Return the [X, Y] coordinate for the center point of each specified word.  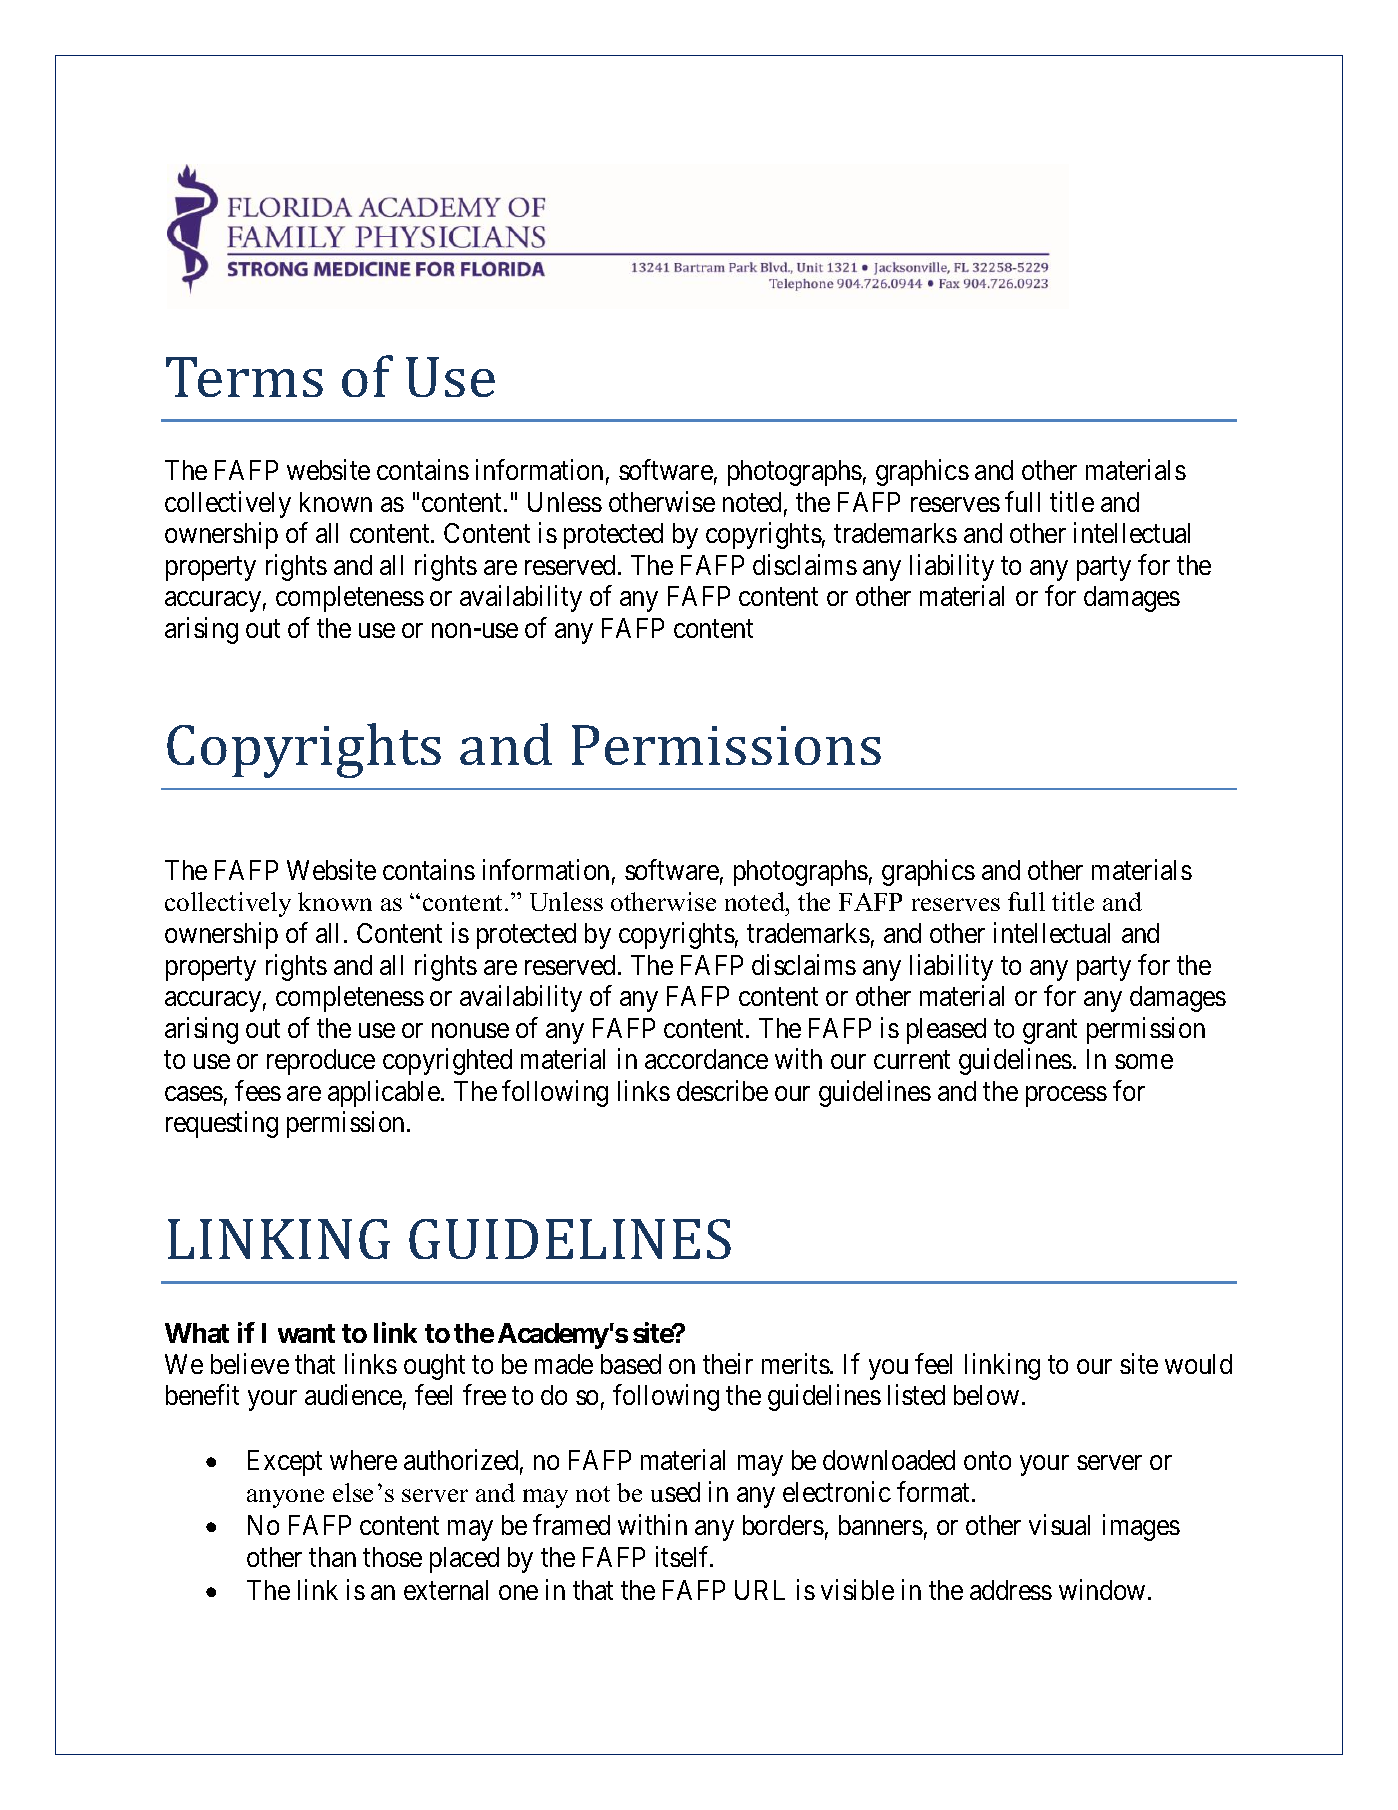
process [1066, 1096]
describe [722, 1090]
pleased [946, 1031]
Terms [244, 377]
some [1144, 1062]
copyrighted [447, 1062]
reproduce [321, 1062]
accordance [706, 1059]
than [332, 1557]
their [728, 1363]
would [1198, 1364]
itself [684, 1556]
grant [1050, 1032]
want [306, 1333]
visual [1059, 1525]
